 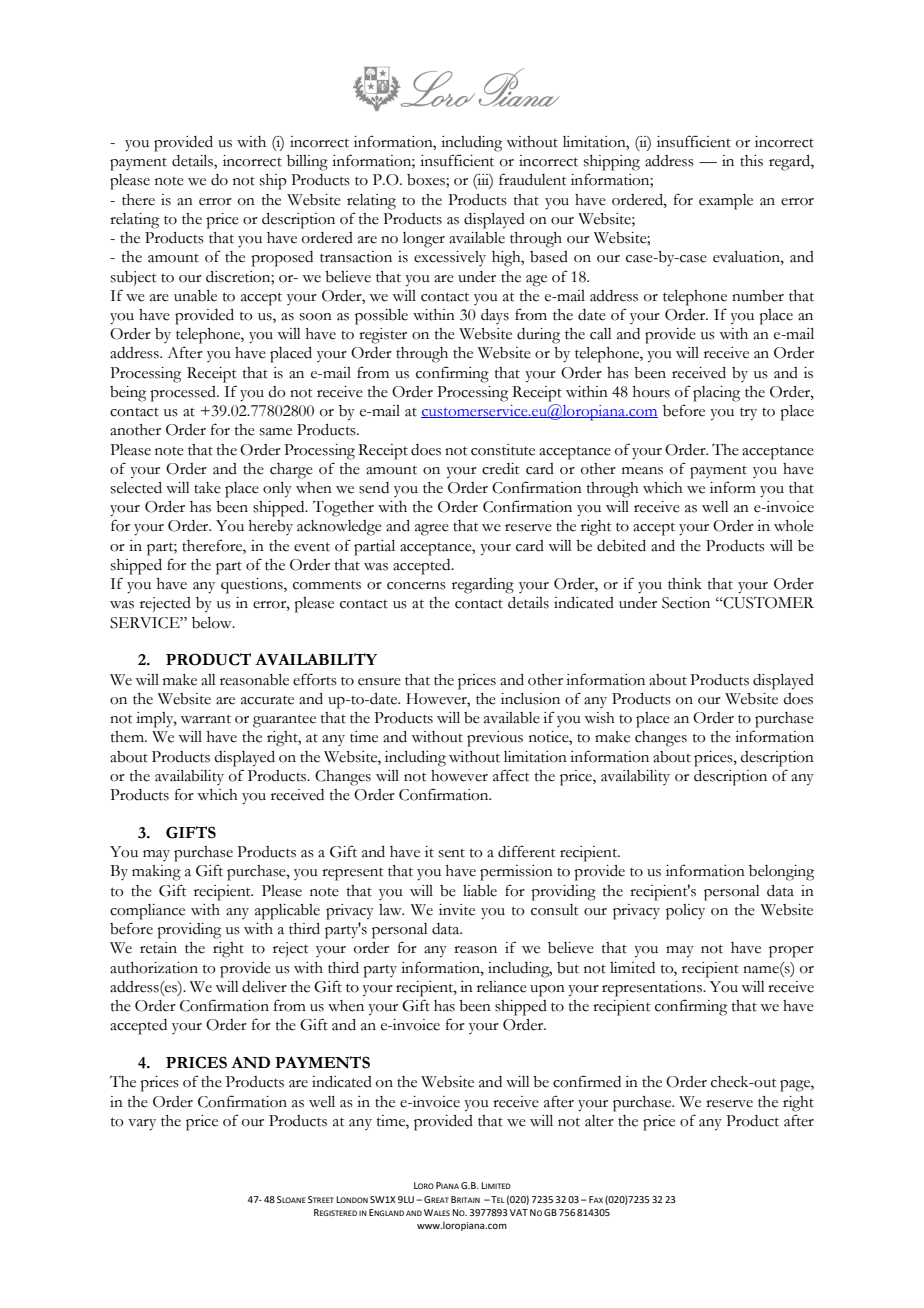 I want to click on longer, so click(x=424, y=240).
